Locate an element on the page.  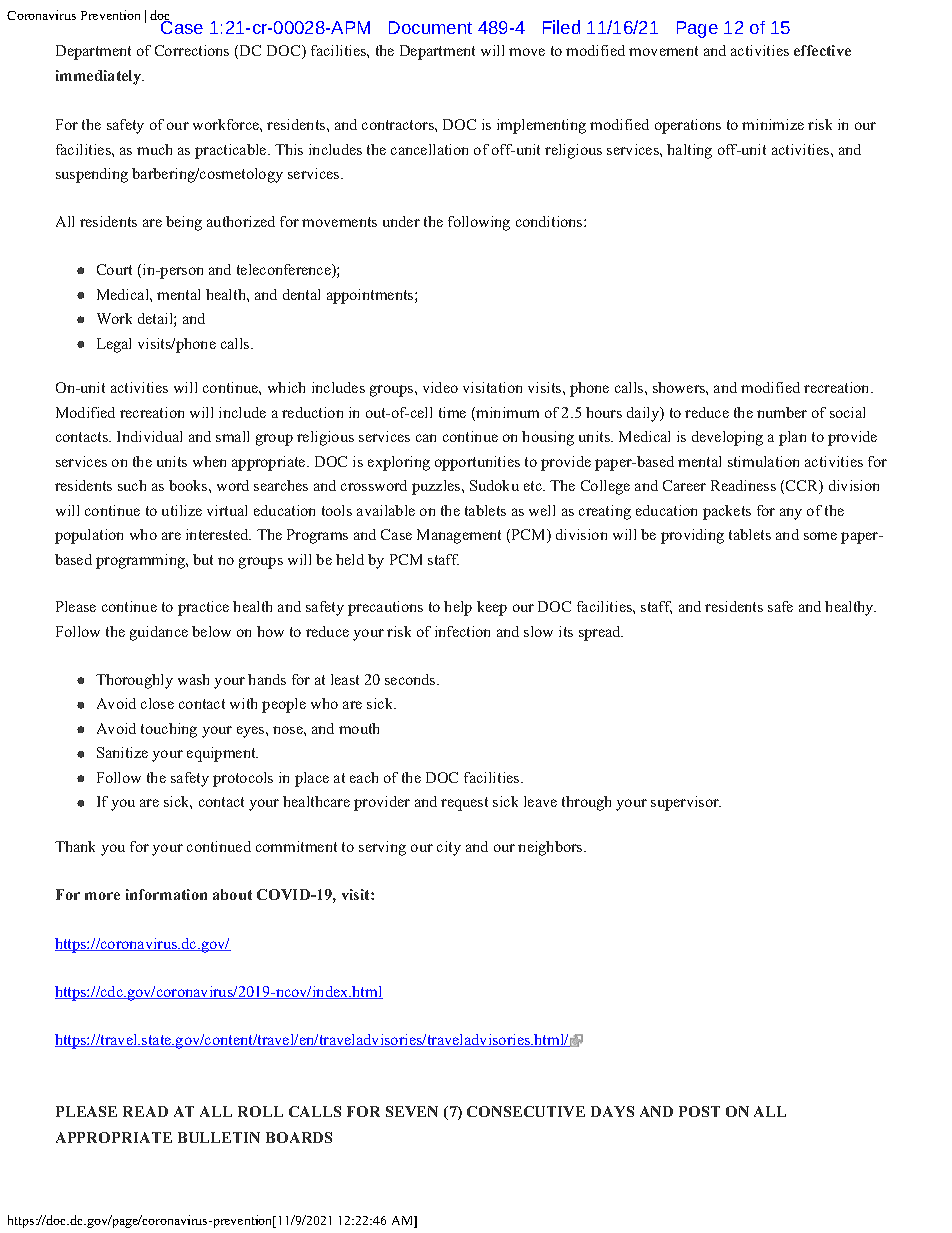
information is located at coordinates (166, 894).
